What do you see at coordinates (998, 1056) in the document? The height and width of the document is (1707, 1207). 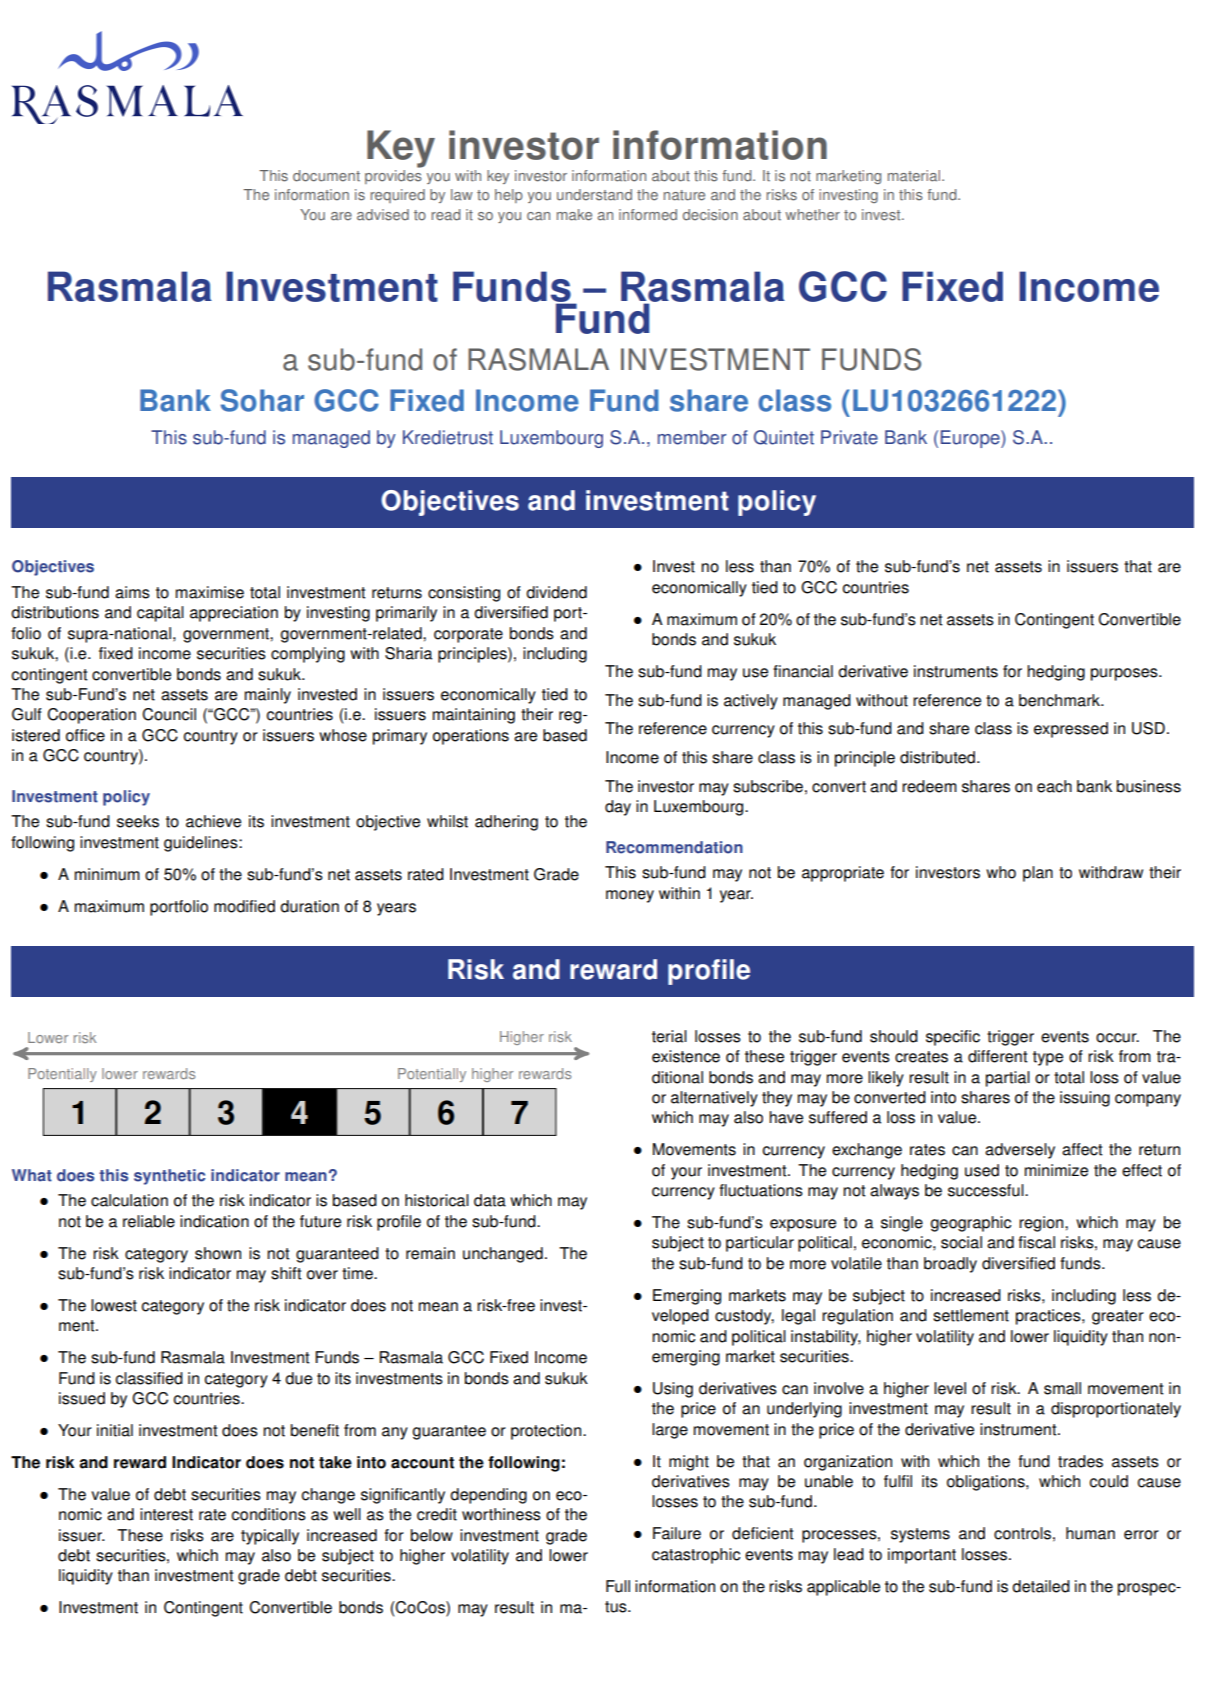 I see `different` at bounding box center [998, 1056].
